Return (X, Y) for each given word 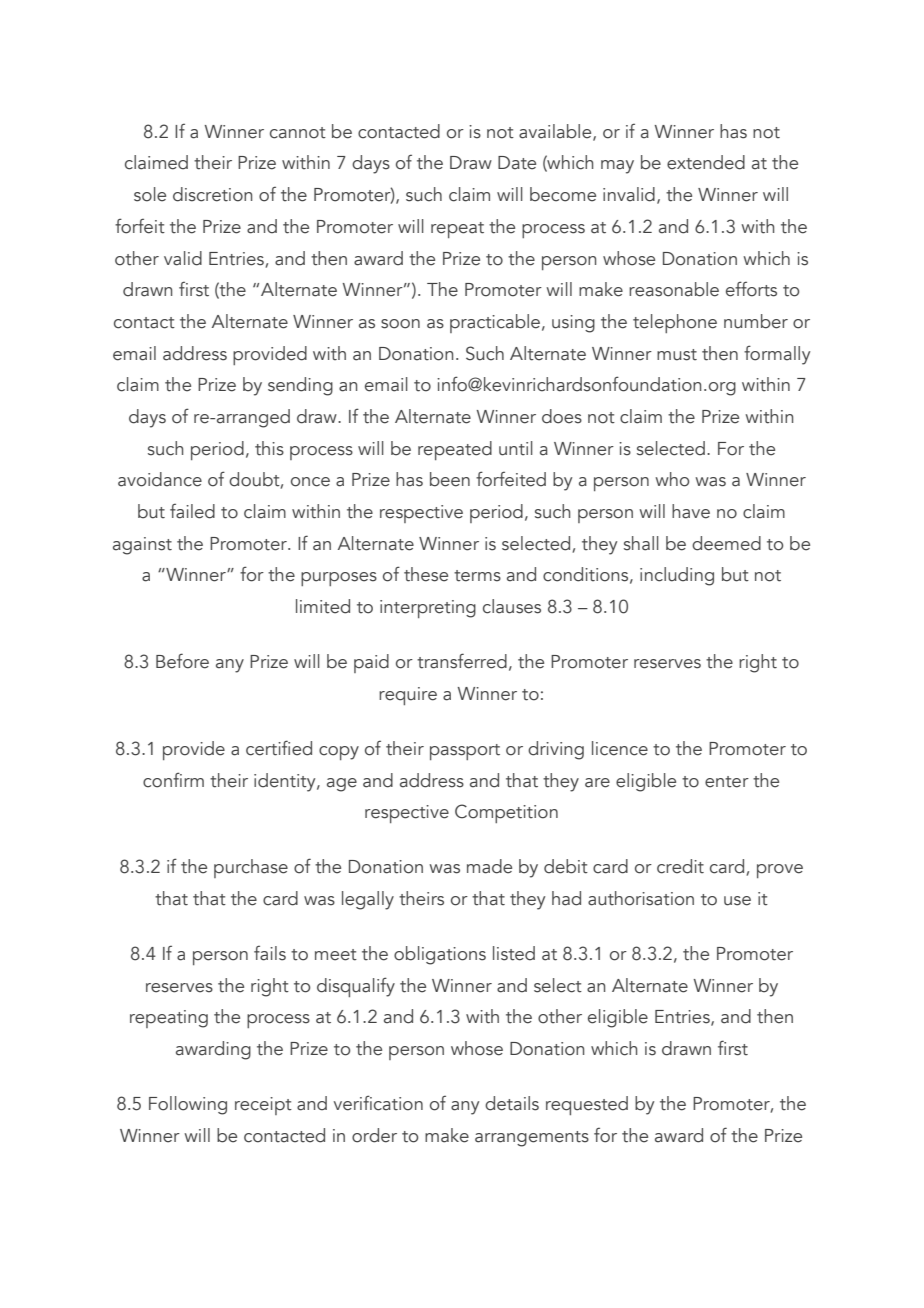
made (489, 866)
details (512, 1103)
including (677, 576)
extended (706, 162)
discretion (212, 194)
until (516, 448)
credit (680, 866)
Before (182, 661)
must (677, 355)
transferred (462, 661)
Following (188, 1105)
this (269, 448)
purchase (251, 868)
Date (517, 163)
